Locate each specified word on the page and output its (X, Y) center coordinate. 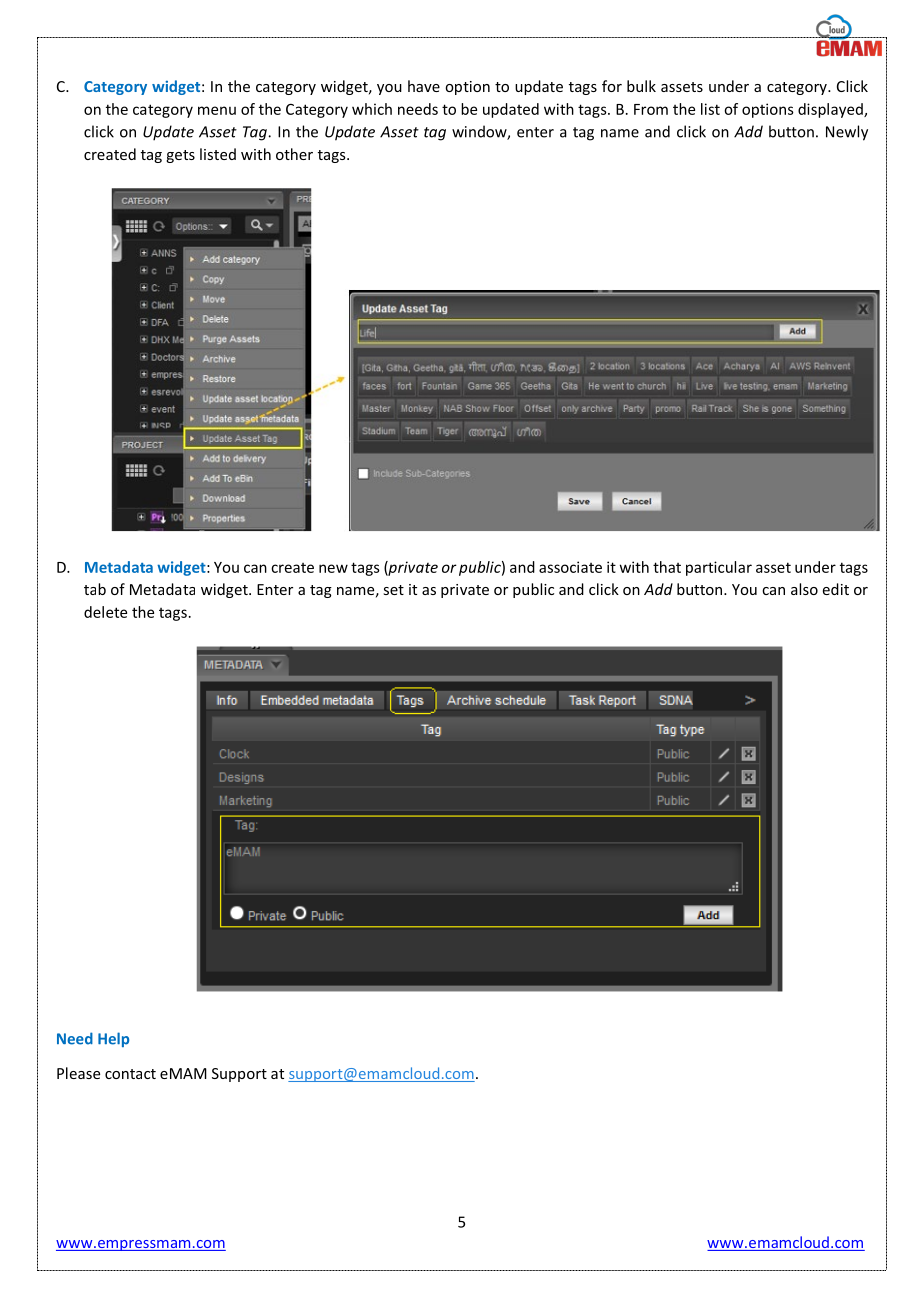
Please (78, 1073)
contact (130, 1074)
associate (570, 567)
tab (95, 589)
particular (719, 568)
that (667, 567)
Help (113, 1039)
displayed (831, 110)
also (804, 589)
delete (105, 612)
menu (217, 110)
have (424, 86)
